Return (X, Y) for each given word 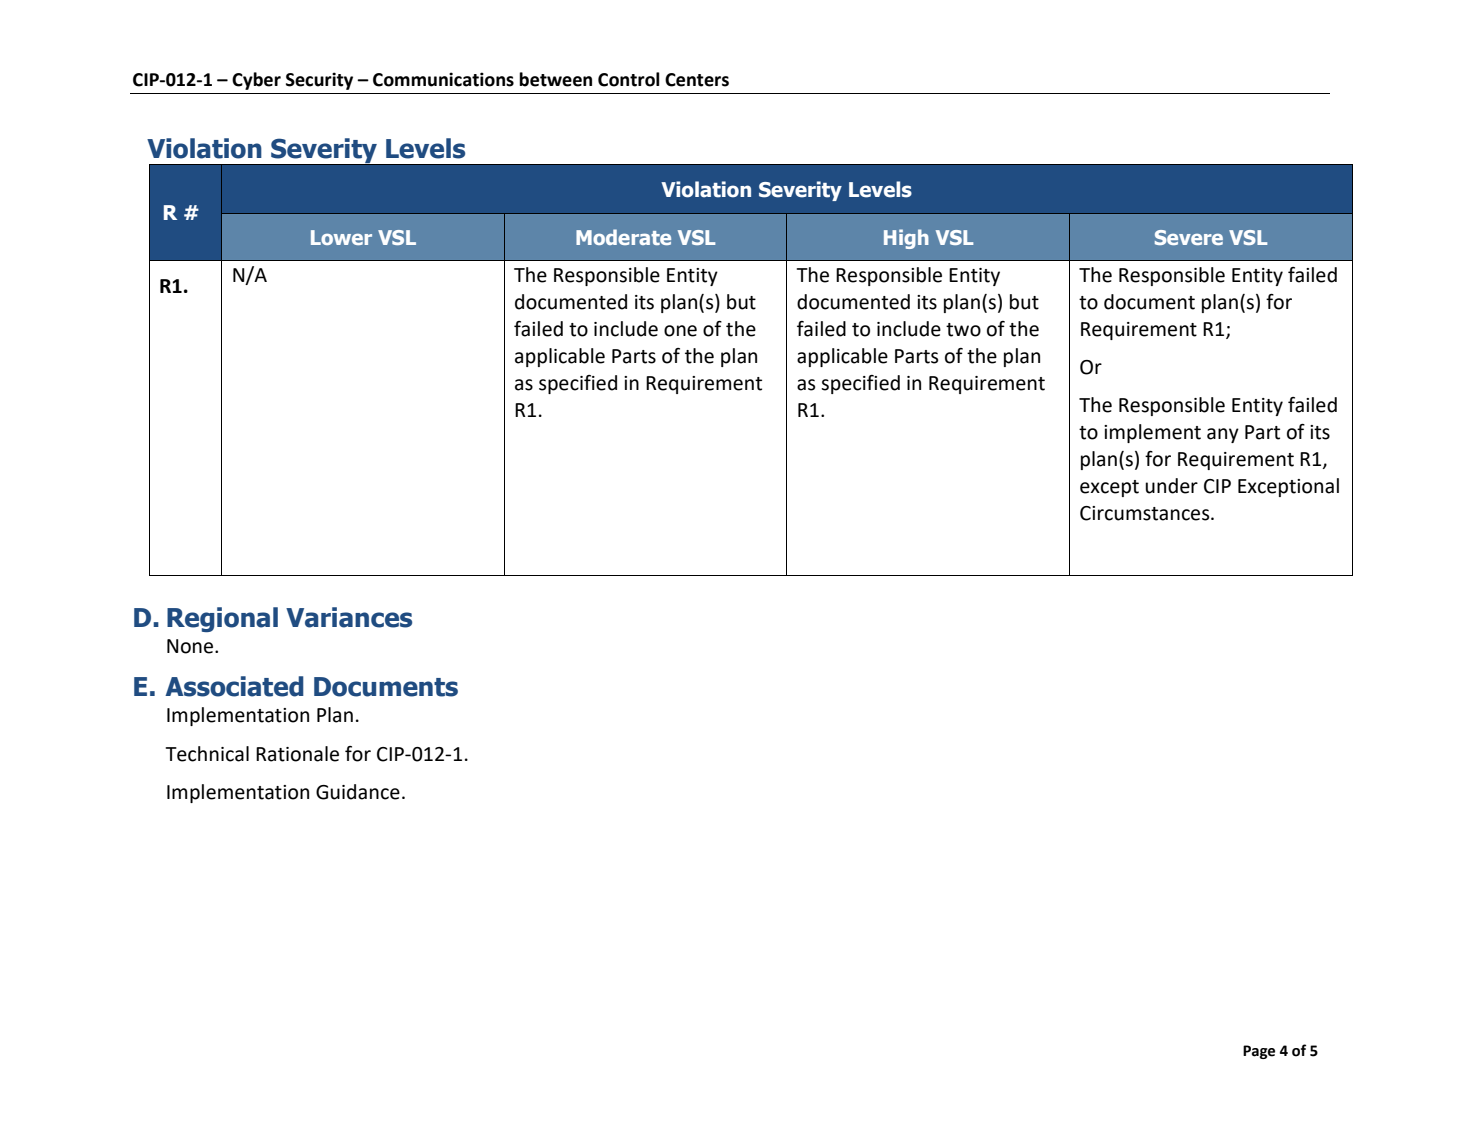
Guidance (358, 792)
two (963, 330)
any (1223, 435)
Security (319, 81)
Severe (1189, 237)
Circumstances (1146, 513)
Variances (349, 617)
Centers (697, 80)
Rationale (297, 754)
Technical (207, 754)
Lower (341, 237)
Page (1259, 1052)
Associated (234, 686)
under (1171, 486)
